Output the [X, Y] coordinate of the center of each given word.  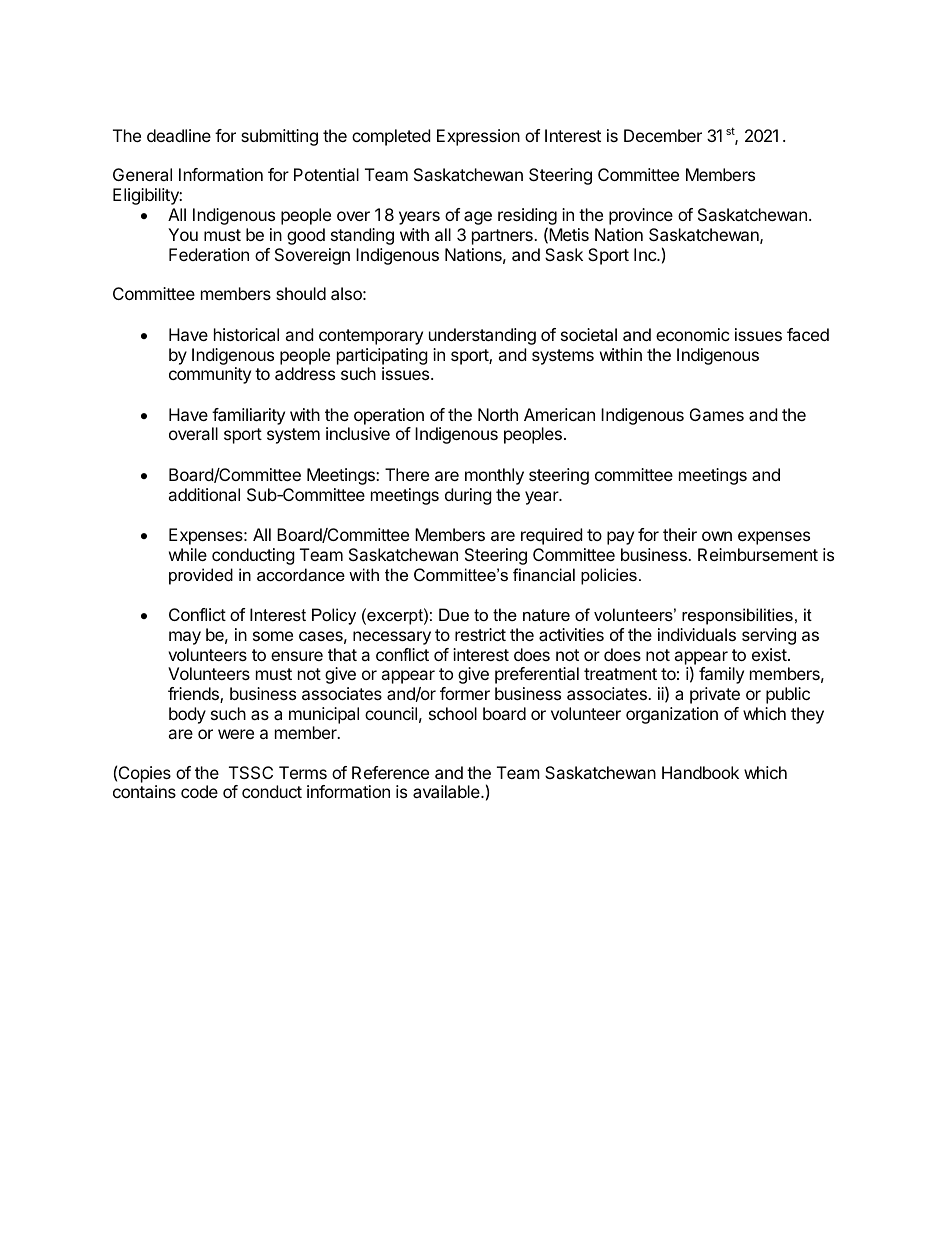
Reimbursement [758, 554]
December [663, 135]
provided [201, 576]
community [210, 375]
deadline [179, 135]
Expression [478, 137]
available [447, 791]
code [199, 791]
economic [693, 334]
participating [382, 356]
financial [544, 574]
